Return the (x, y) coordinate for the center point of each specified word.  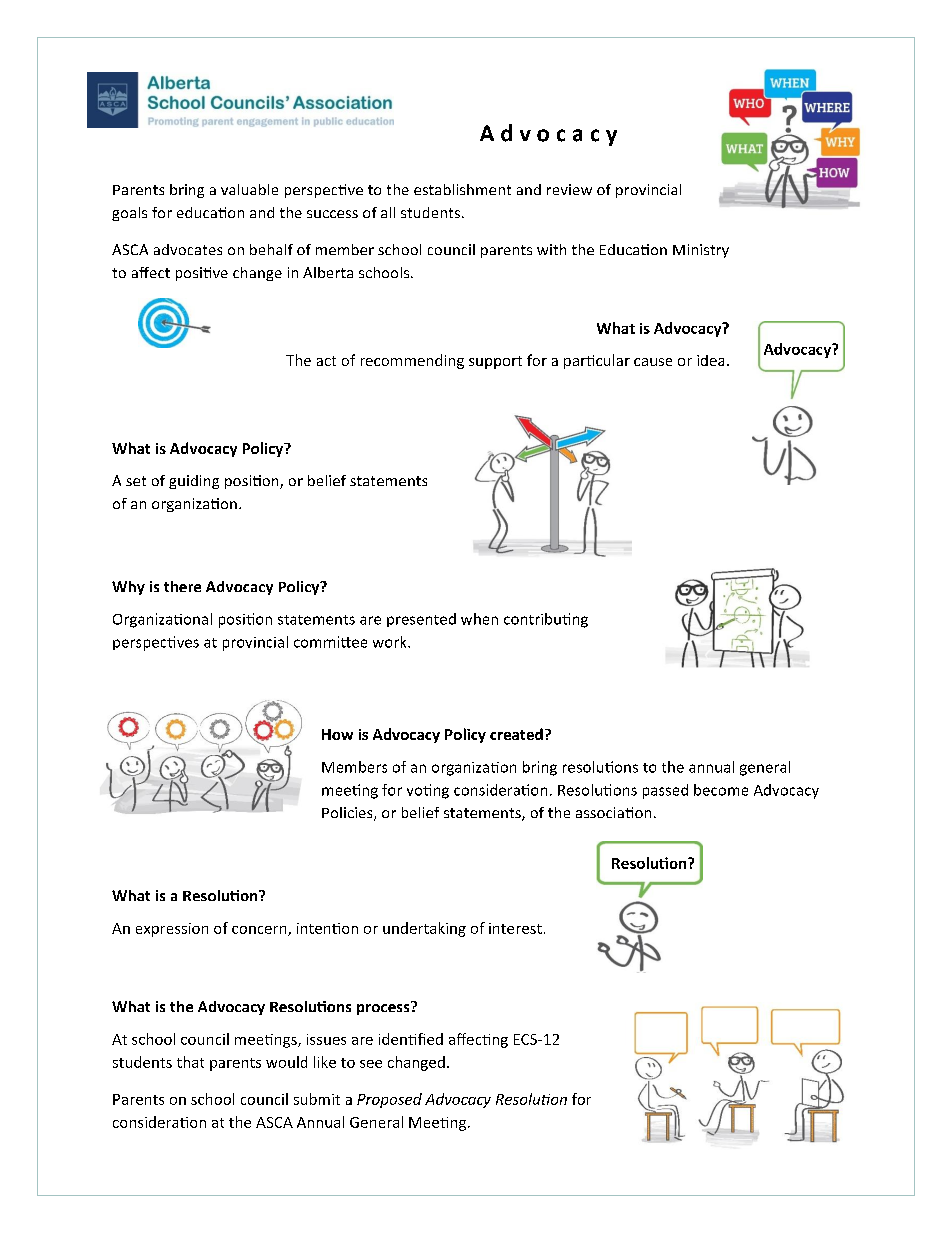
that (190, 1062)
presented (421, 620)
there (182, 586)
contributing (546, 620)
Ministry (701, 251)
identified (411, 1039)
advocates (188, 249)
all (388, 212)
